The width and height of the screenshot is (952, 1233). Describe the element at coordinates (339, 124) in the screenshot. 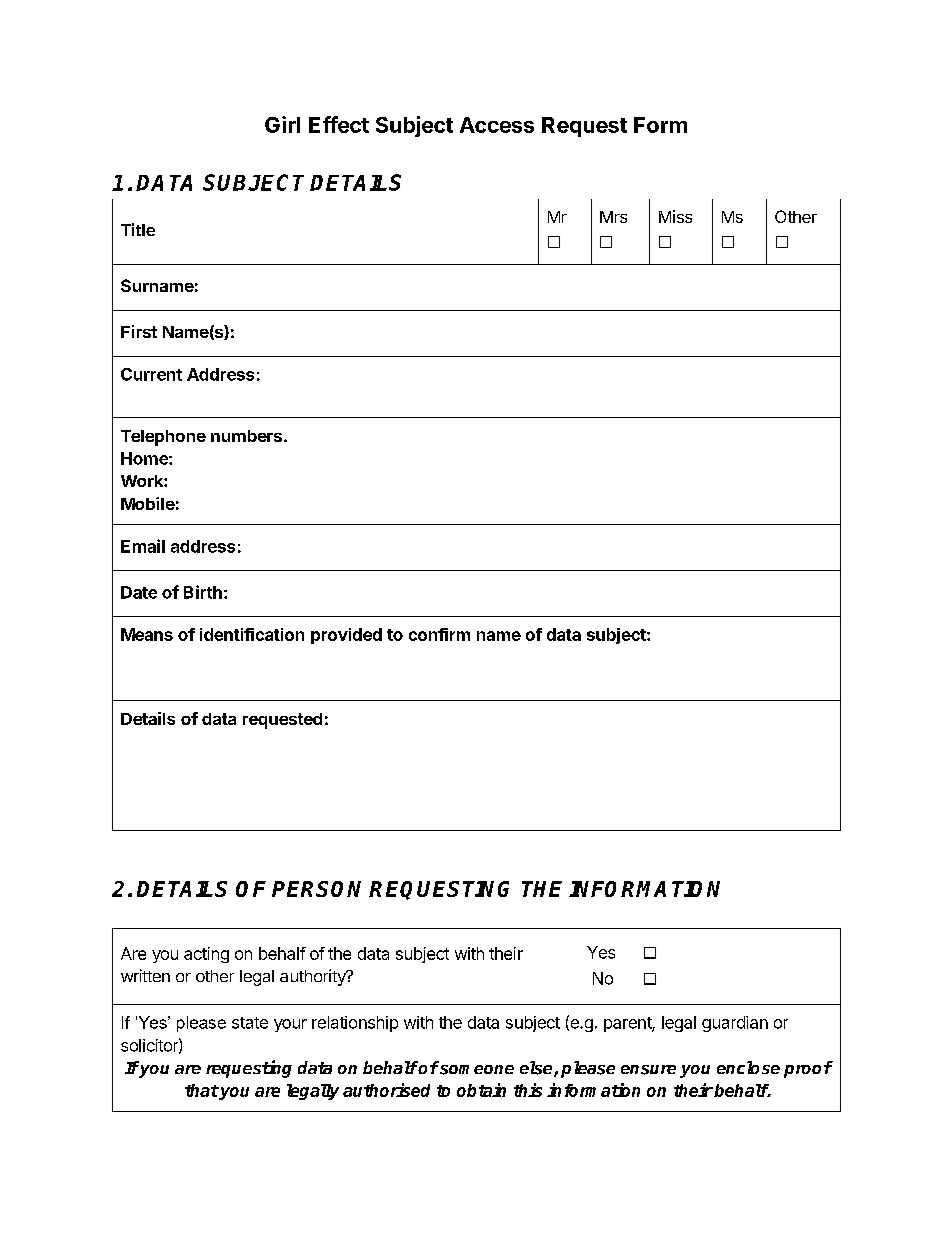

I see `Effect` at that location.
